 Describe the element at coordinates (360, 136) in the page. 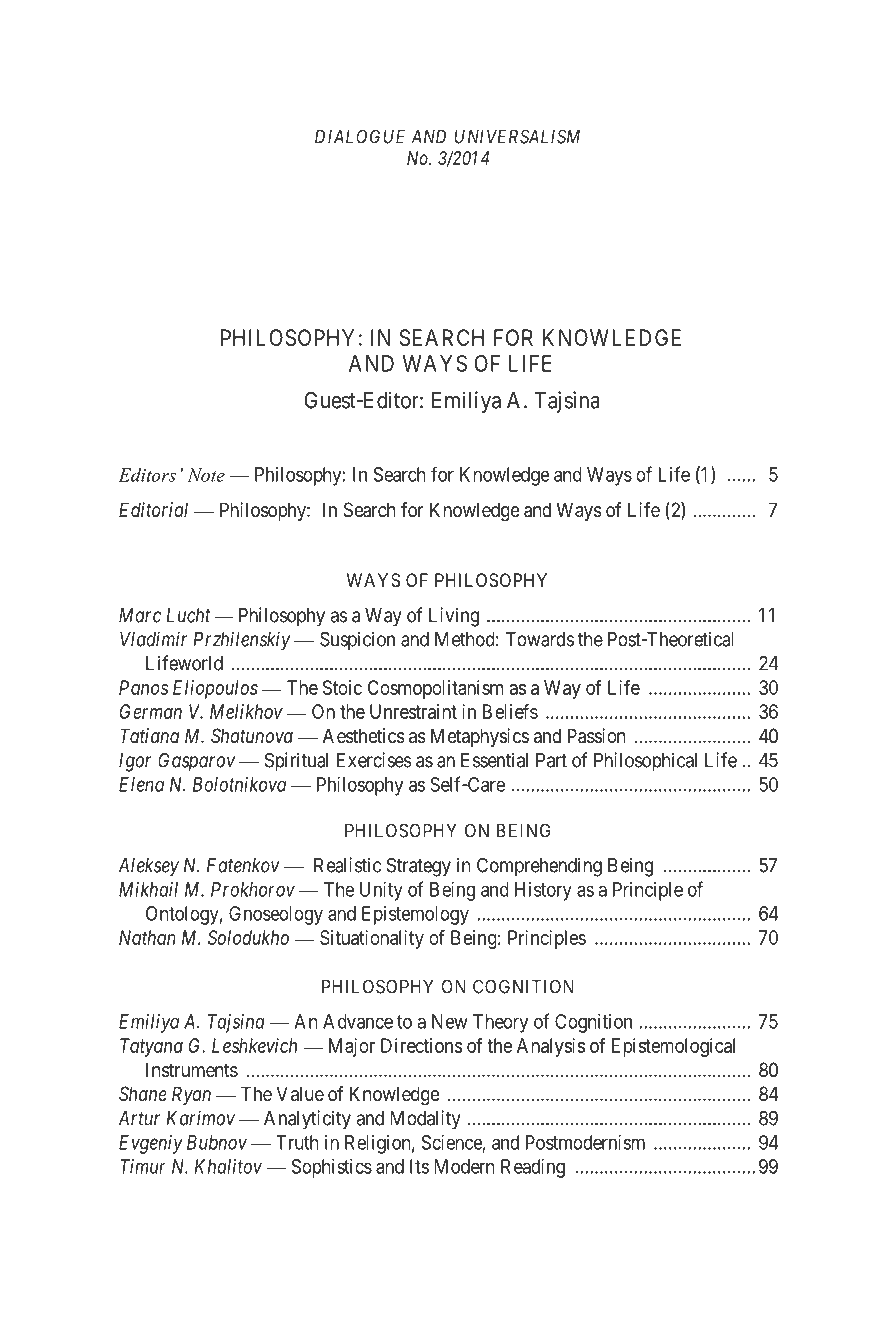

I see `DIALOGUE` at that location.
